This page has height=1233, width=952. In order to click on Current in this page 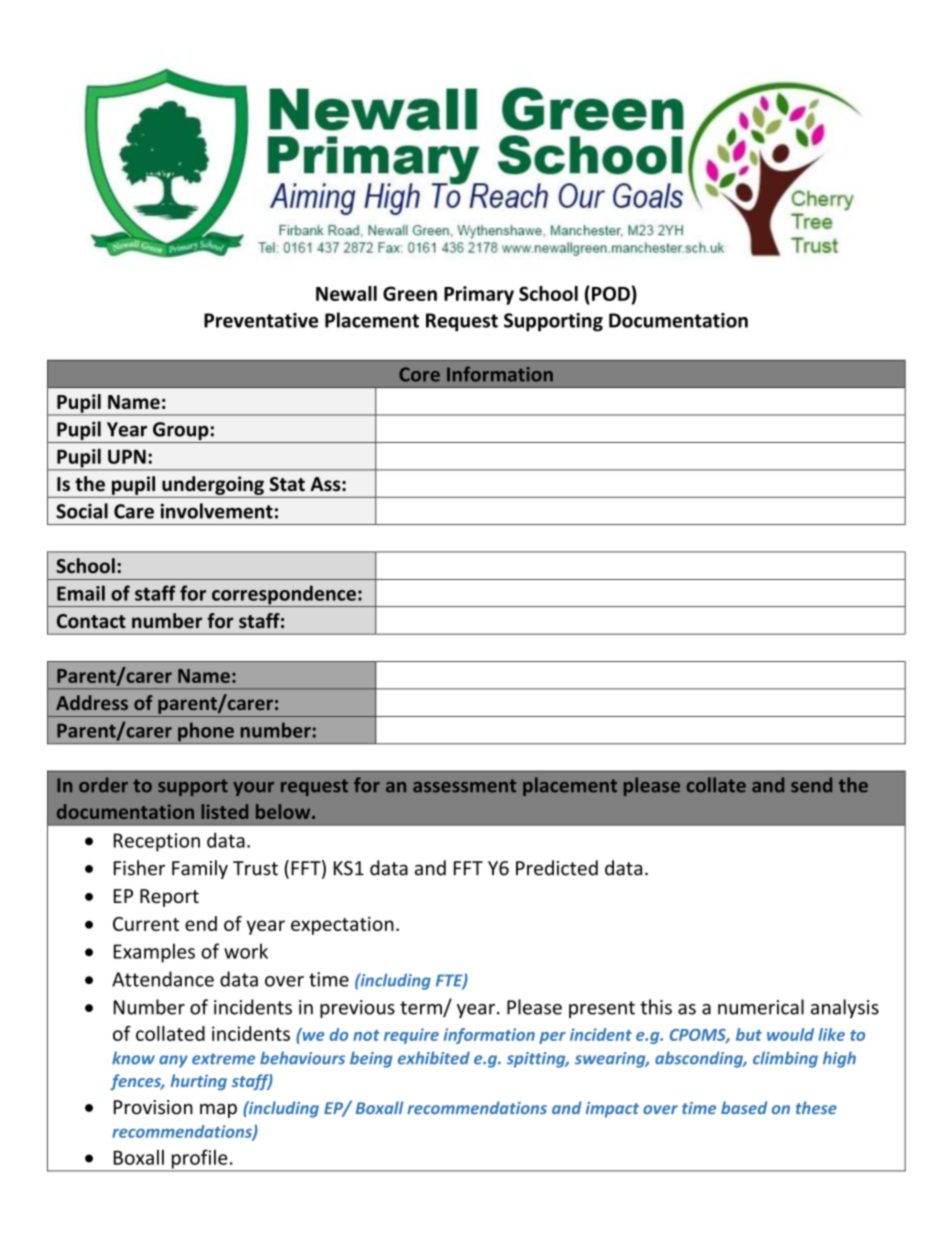, I will do `click(146, 924)`.
